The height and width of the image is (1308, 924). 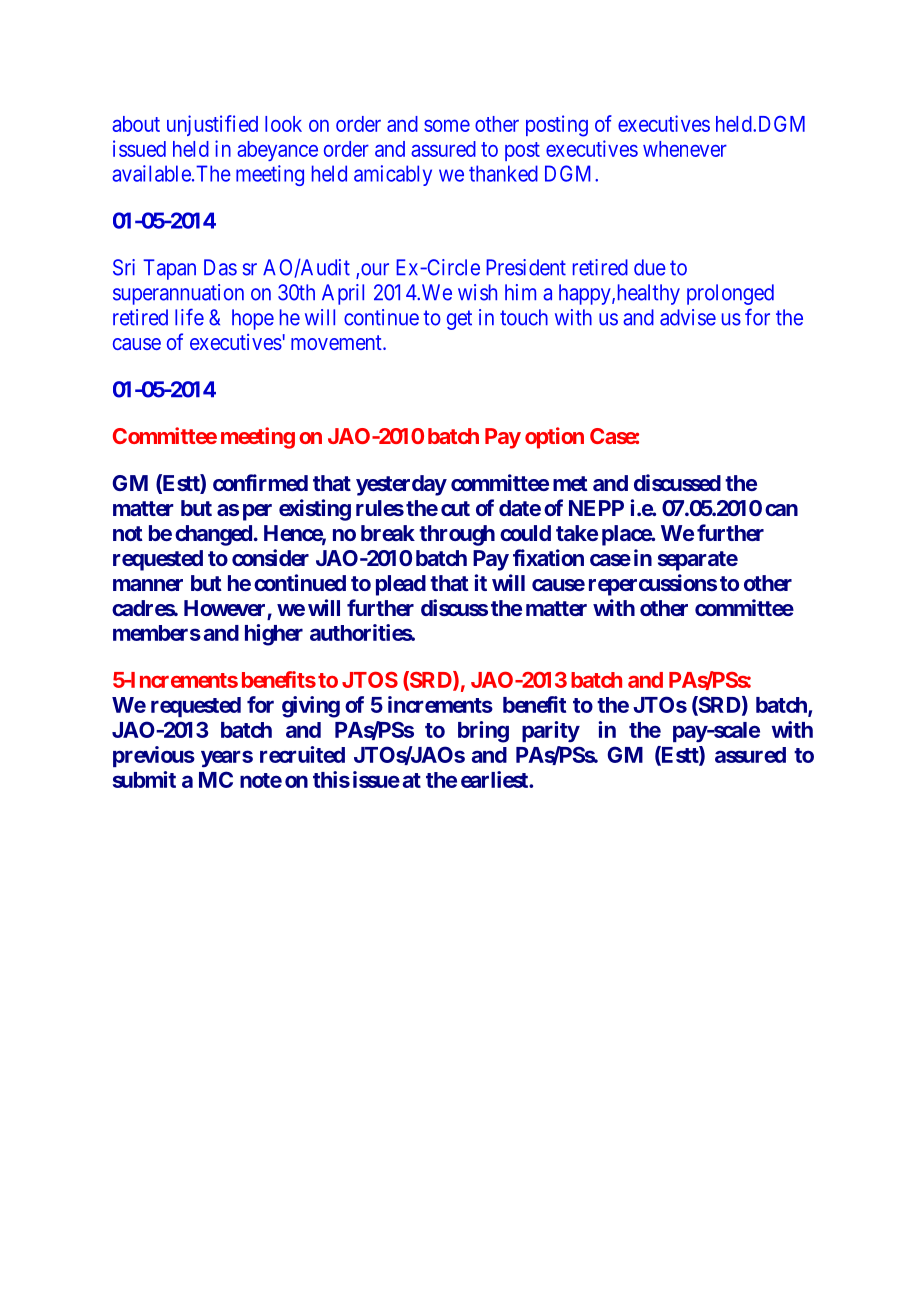 I want to click on some, so click(x=447, y=125).
